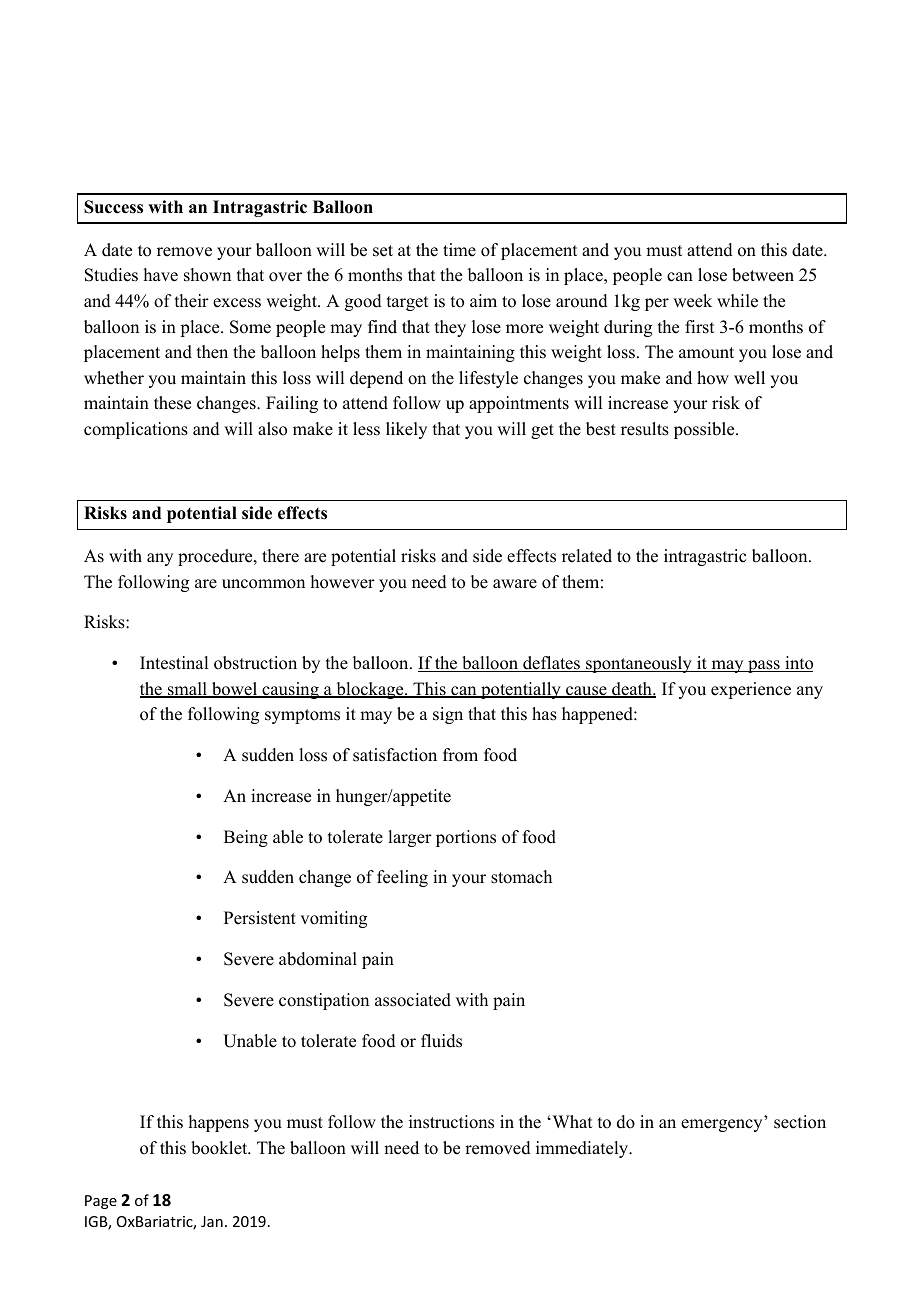  What do you see at coordinates (207, 275) in the screenshot?
I see `shown` at bounding box center [207, 275].
